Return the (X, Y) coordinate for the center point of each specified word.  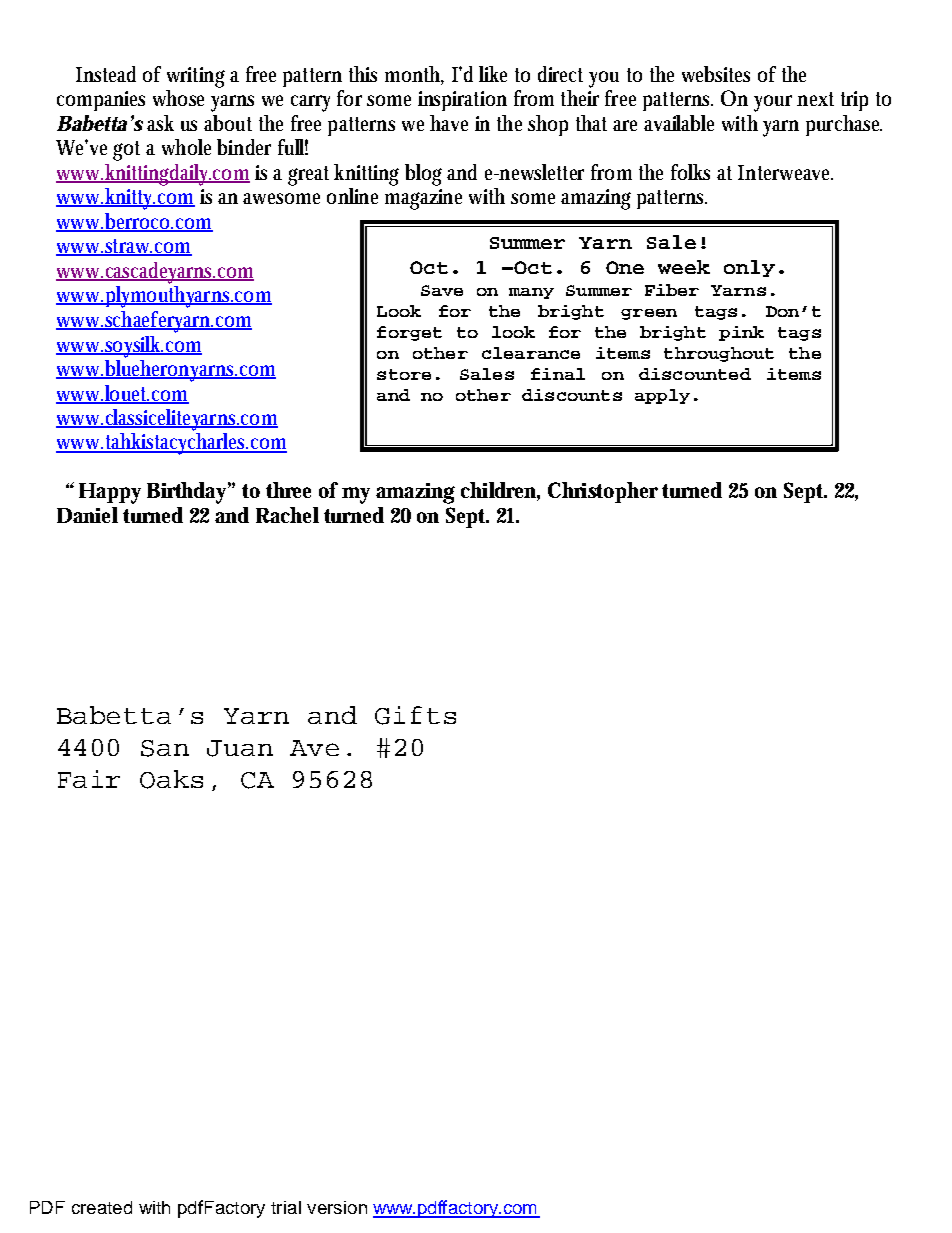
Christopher (603, 492)
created (102, 1207)
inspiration (462, 101)
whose (178, 98)
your (773, 103)
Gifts (415, 715)
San (165, 748)
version (337, 1207)
